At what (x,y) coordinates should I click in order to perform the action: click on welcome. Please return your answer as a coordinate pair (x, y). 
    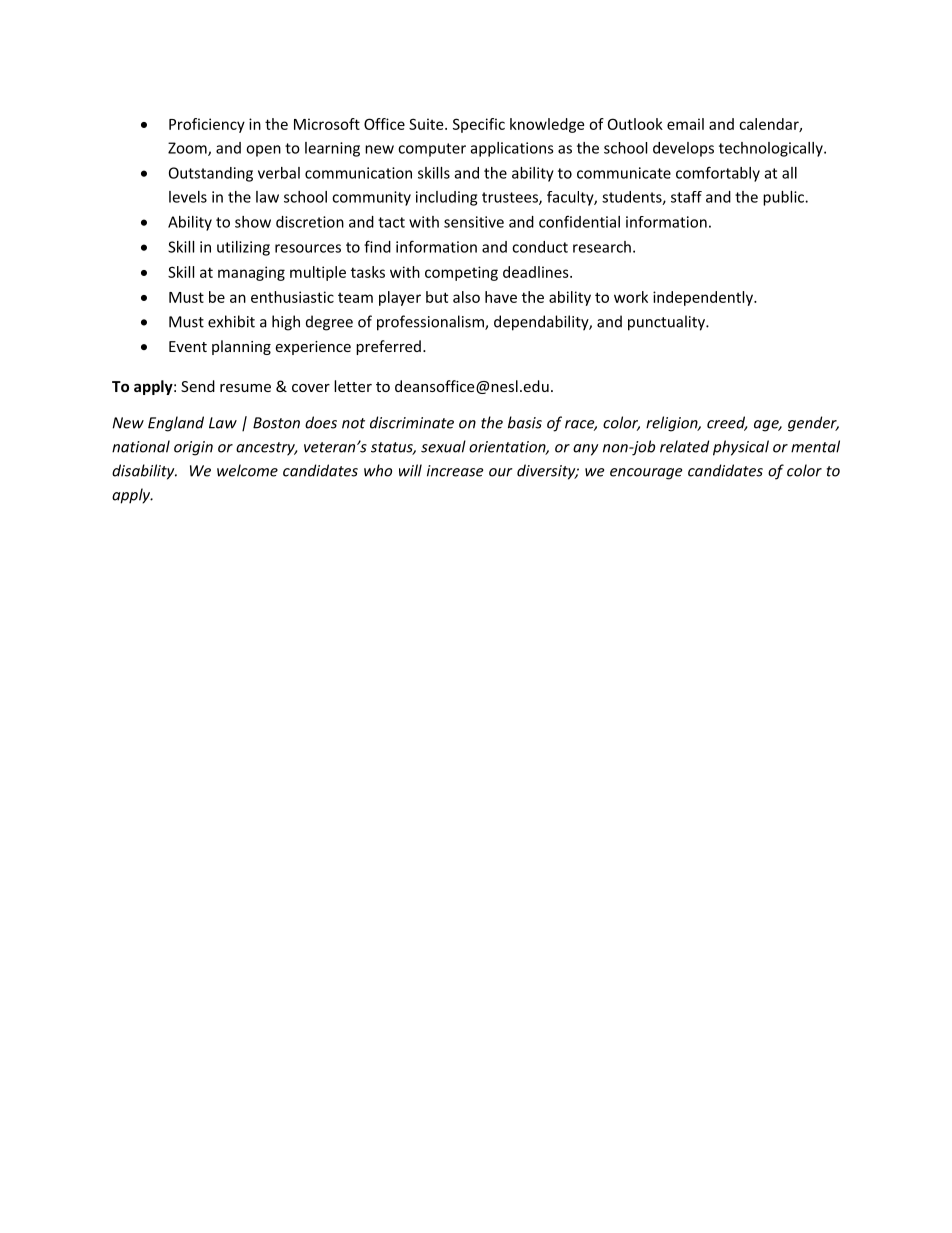
    Looking at the image, I should click on (247, 470).
